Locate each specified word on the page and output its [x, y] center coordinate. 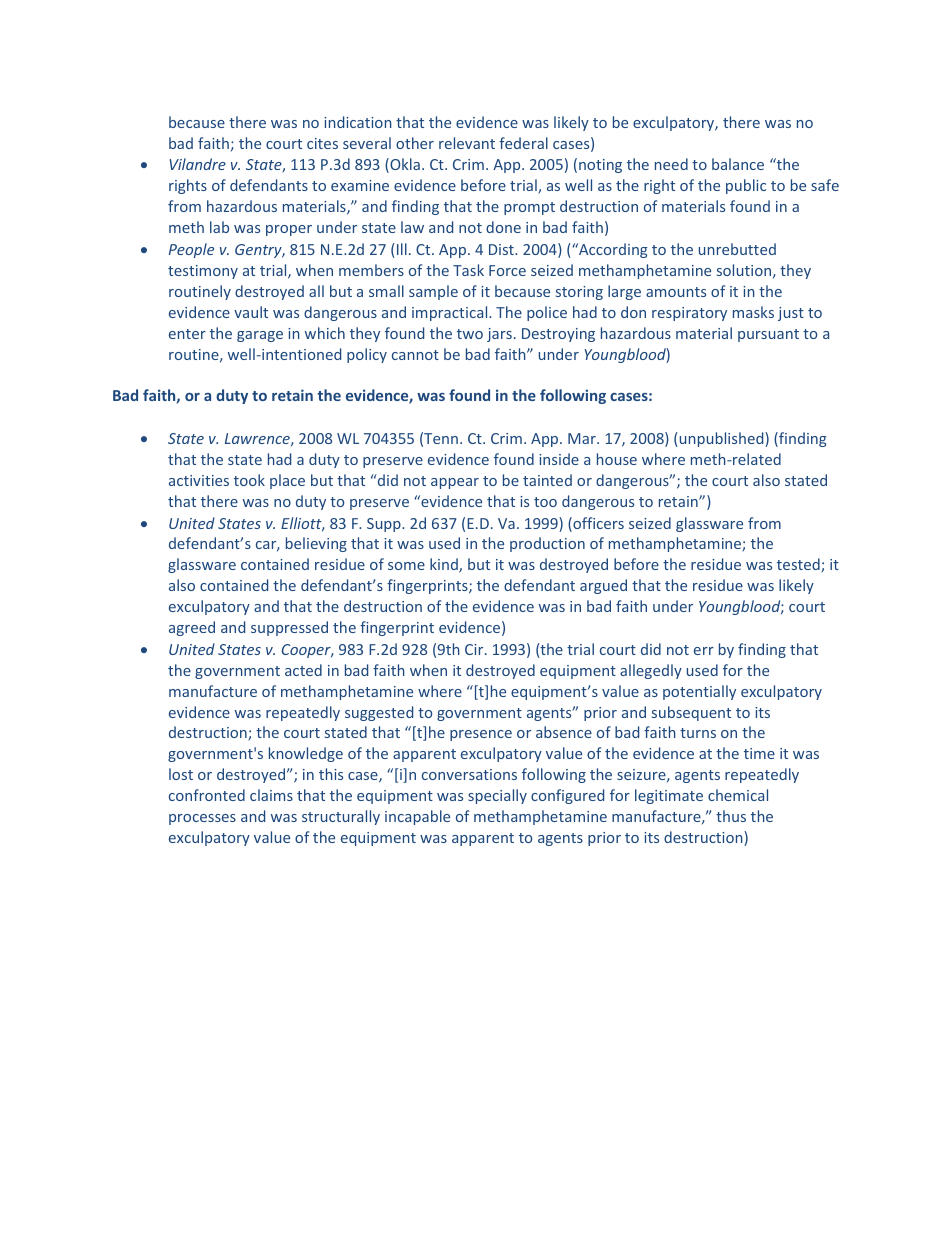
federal [523, 143]
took [249, 480]
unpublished [721, 439]
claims [271, 795]
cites [322, 143]
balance [738, 164]
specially [497, 796]
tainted [547, 480]
